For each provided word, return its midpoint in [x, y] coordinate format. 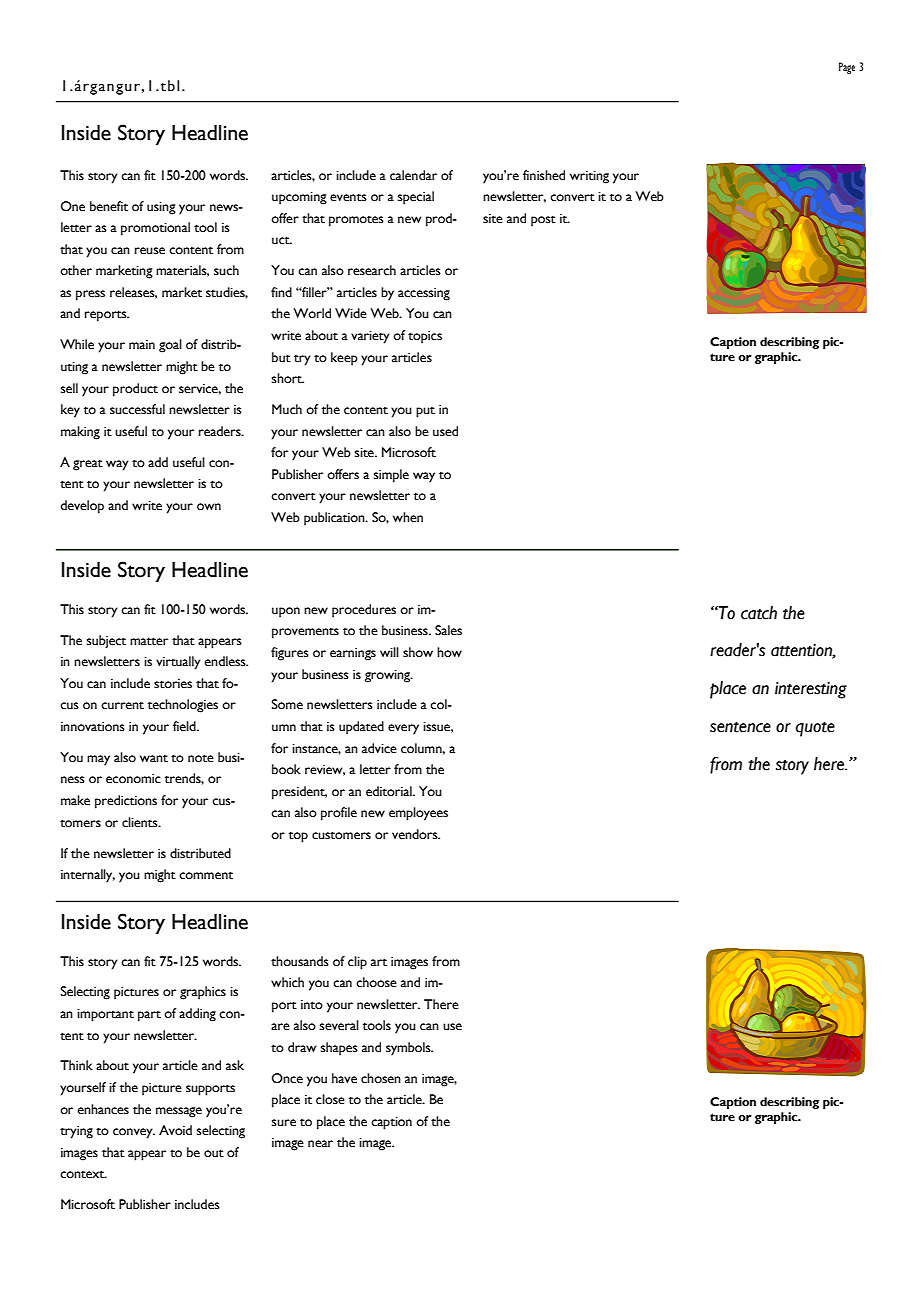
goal [170, 346]
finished [544, 175]
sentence [740, 727]
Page [847, 68]
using [161, 208]
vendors [416, 834]
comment [206, 875]
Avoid [175, 1130]
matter [149, 641]
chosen [381, 1078]
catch [759, 613]
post [543, 221]
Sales [448, 630]
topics [425, 337]
